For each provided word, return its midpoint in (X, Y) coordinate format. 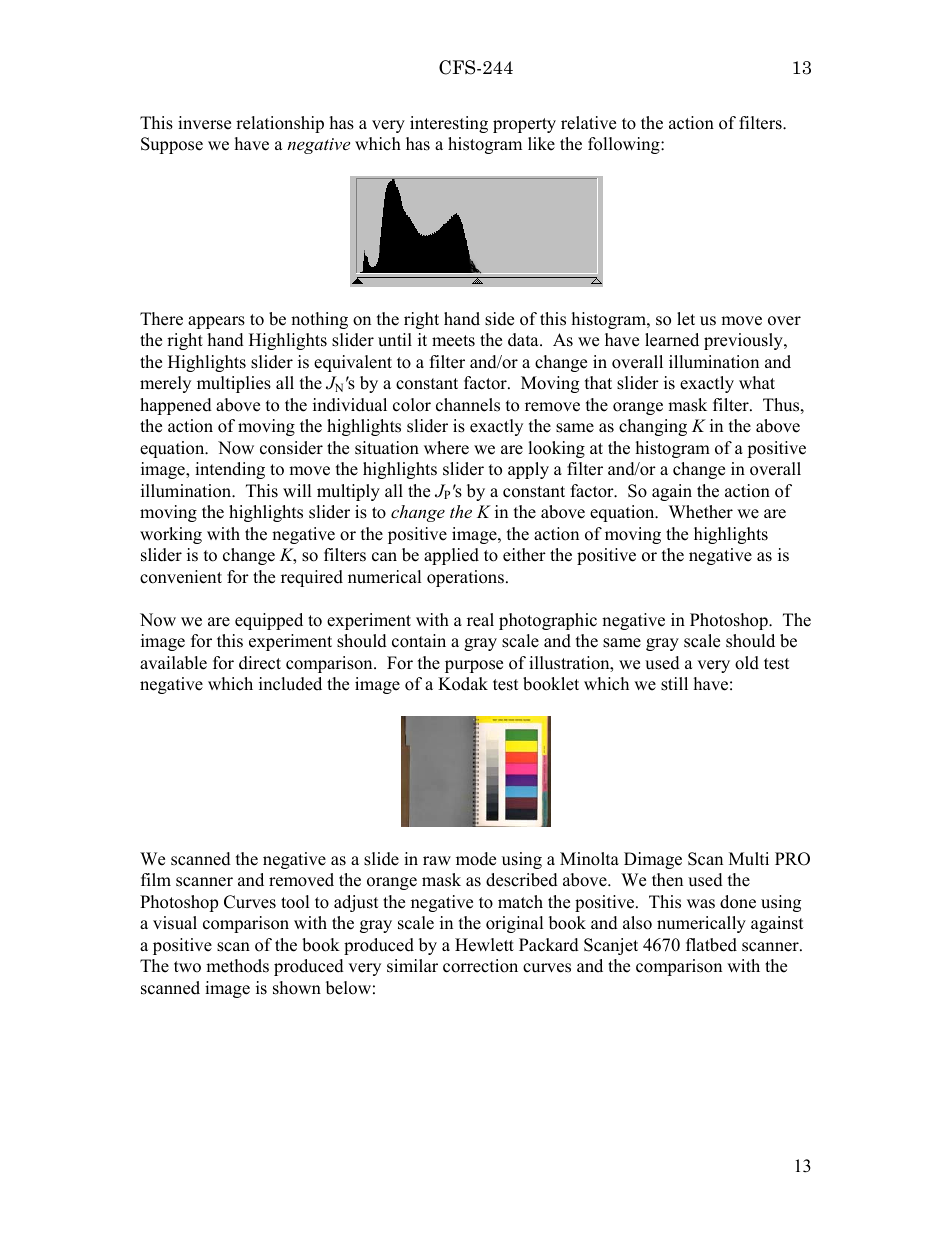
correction (480, 966)
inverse (204, 123)
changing (653, 427)
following (625, 145)
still (674, 684)
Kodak (463, 684)
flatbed (711, 945)
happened (176, 406)
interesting (449, 124)
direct (260, 663)
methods (237, 966)
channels (468, 405)
